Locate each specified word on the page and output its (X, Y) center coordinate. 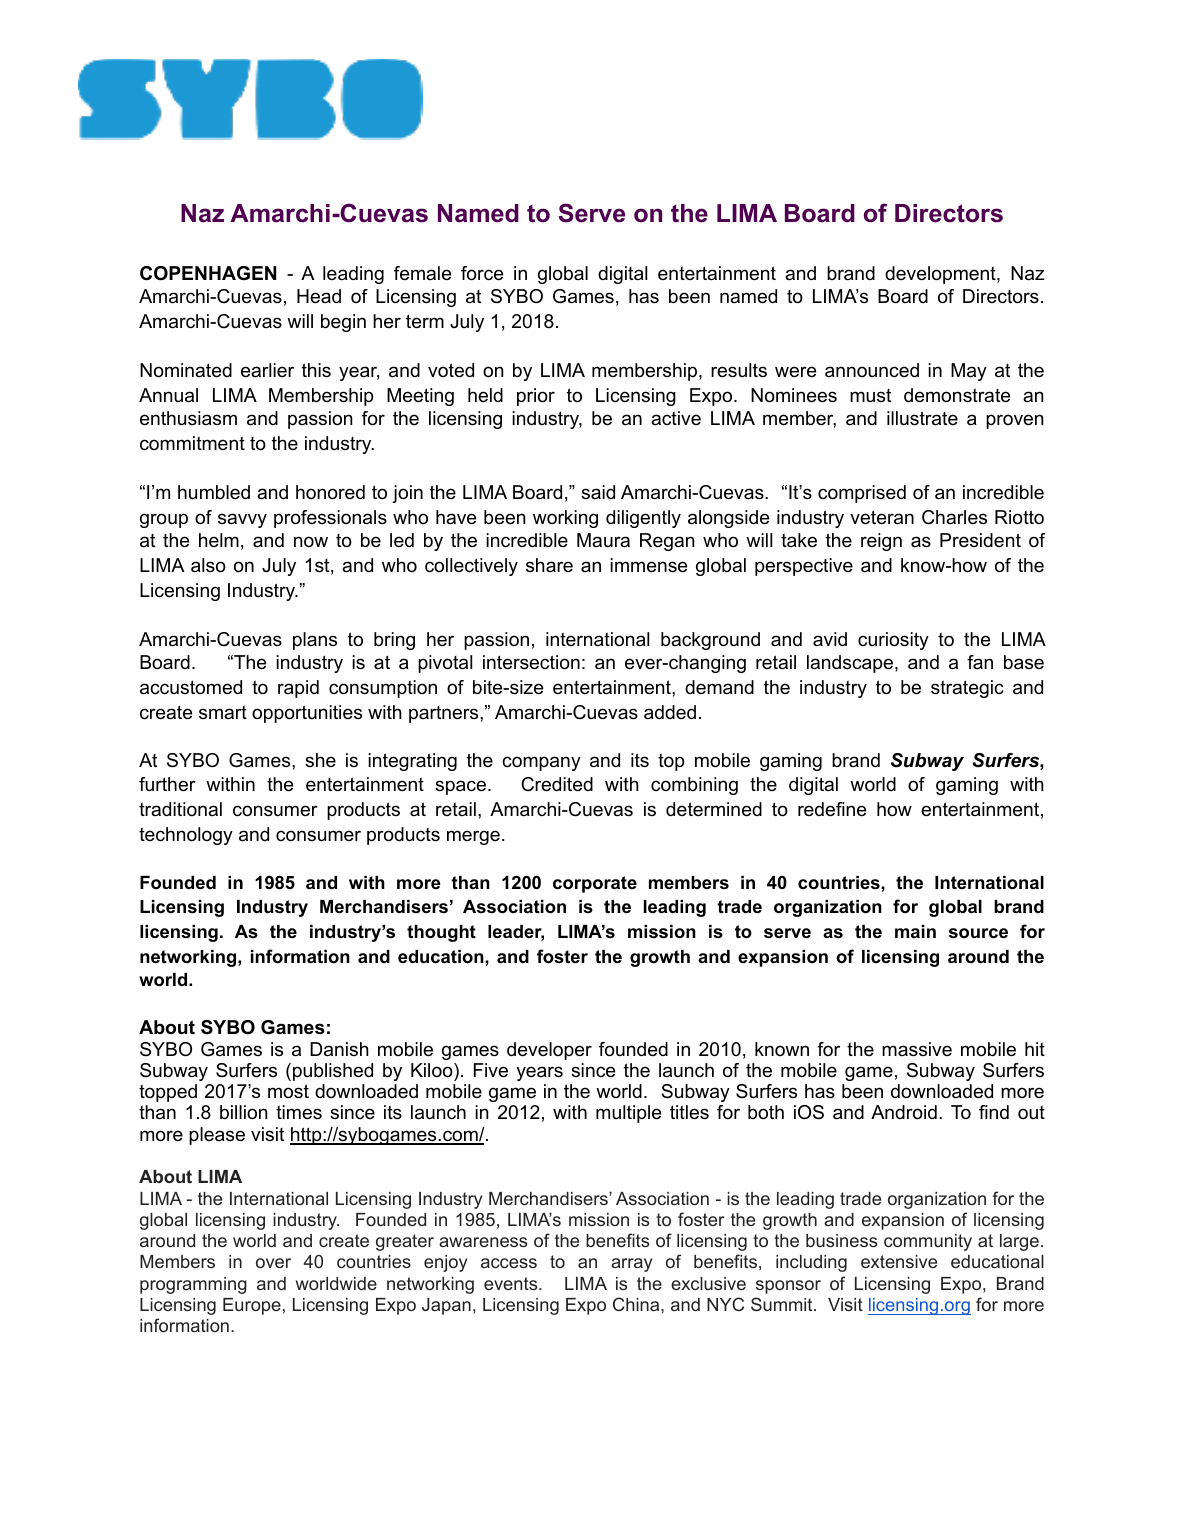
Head (319, 296)
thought (441, 933)
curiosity (893, 641)
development (941, 275)
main (915, 931)
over (273, 1263)
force (482, 273)
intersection (531, 662)
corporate (595, 884)
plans (315, 641)
